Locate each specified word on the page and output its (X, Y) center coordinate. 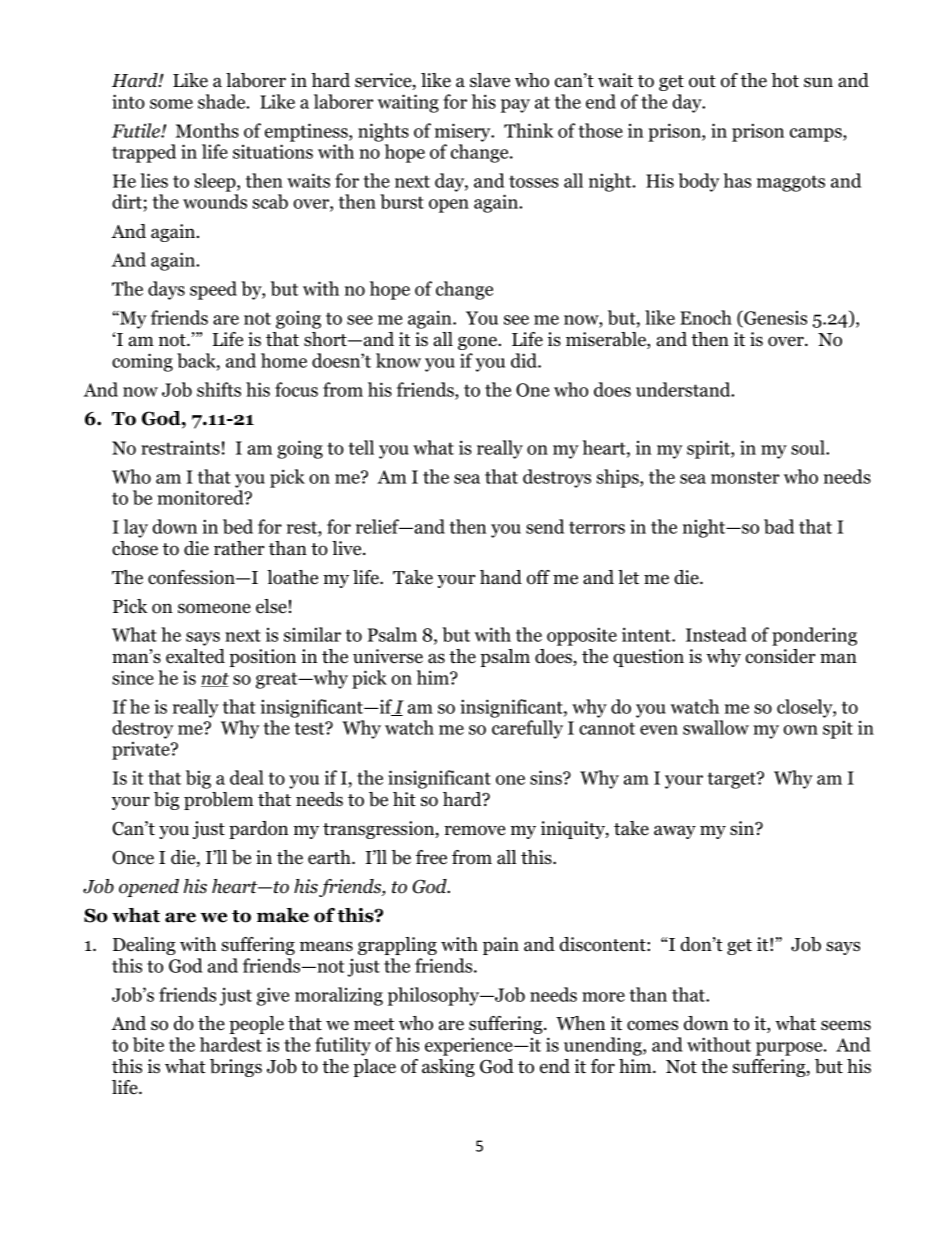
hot (785, 80)
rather (239, 548)
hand (501, 577)
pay (515, 106)
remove (474, 830)
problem (218, 801)
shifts (219, 389)
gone (478, 343)
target (733, 780)
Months (207, 130)
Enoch (706, 317)
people (256, 1025)
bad (779, 526)
